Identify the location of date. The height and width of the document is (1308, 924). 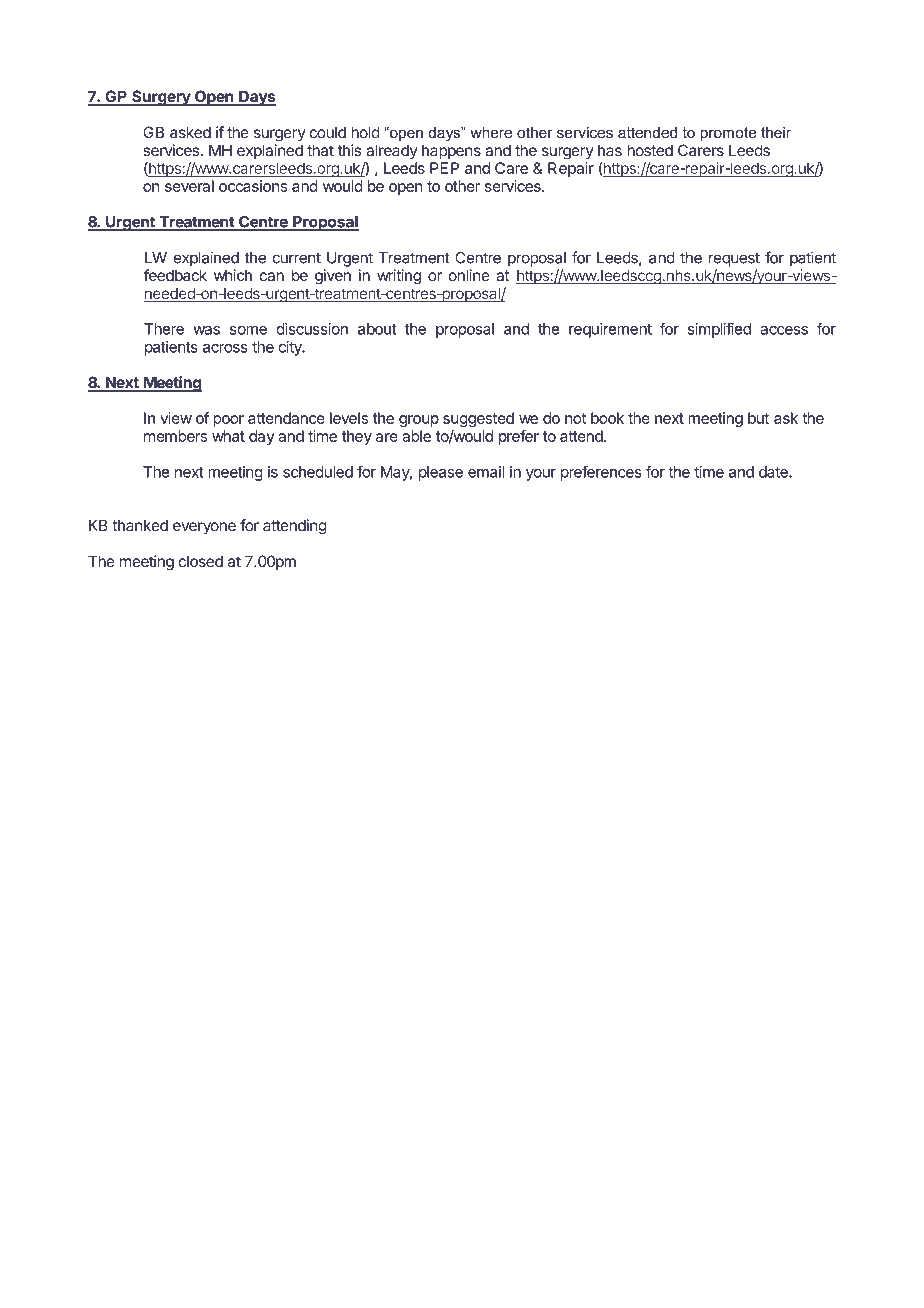
(774, 472).
